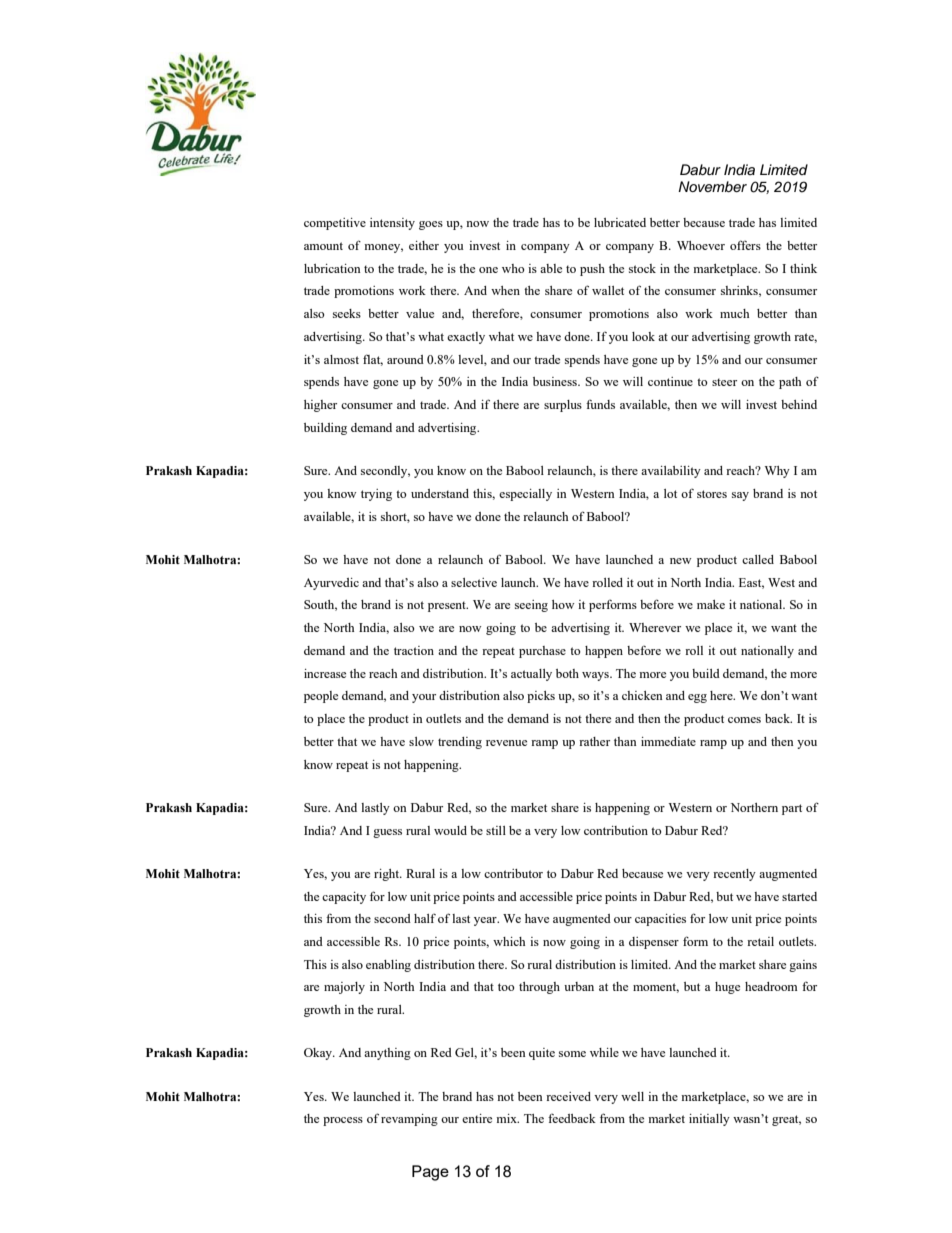 This screenshot has height=1233, width=952. What do you see at coordinates (387, 833) in the screenshot?
I see `guess` at bounding box center [387, 833].
